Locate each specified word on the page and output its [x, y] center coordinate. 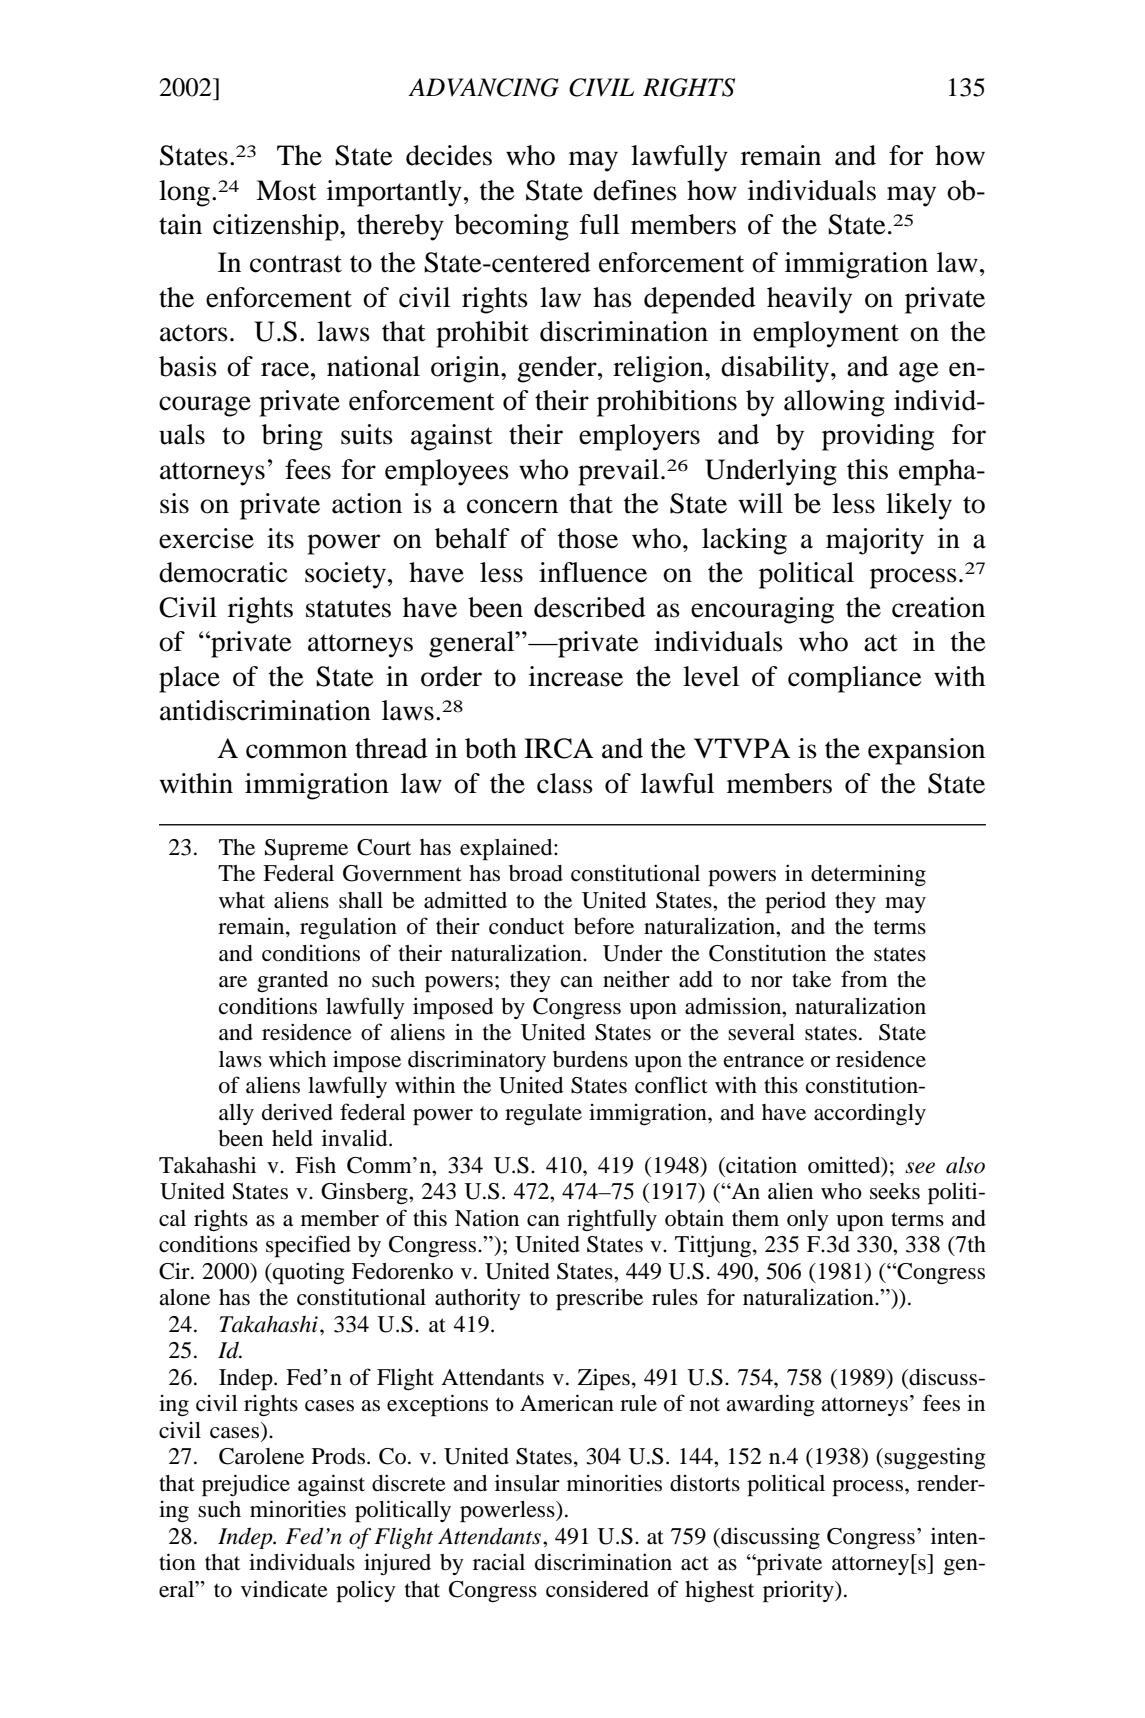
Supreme [306, 850]
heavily [809, 300]
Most [286, 190]
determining [868, 875]
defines [635, 190]
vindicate [284, 1589]
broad [536, 873]
